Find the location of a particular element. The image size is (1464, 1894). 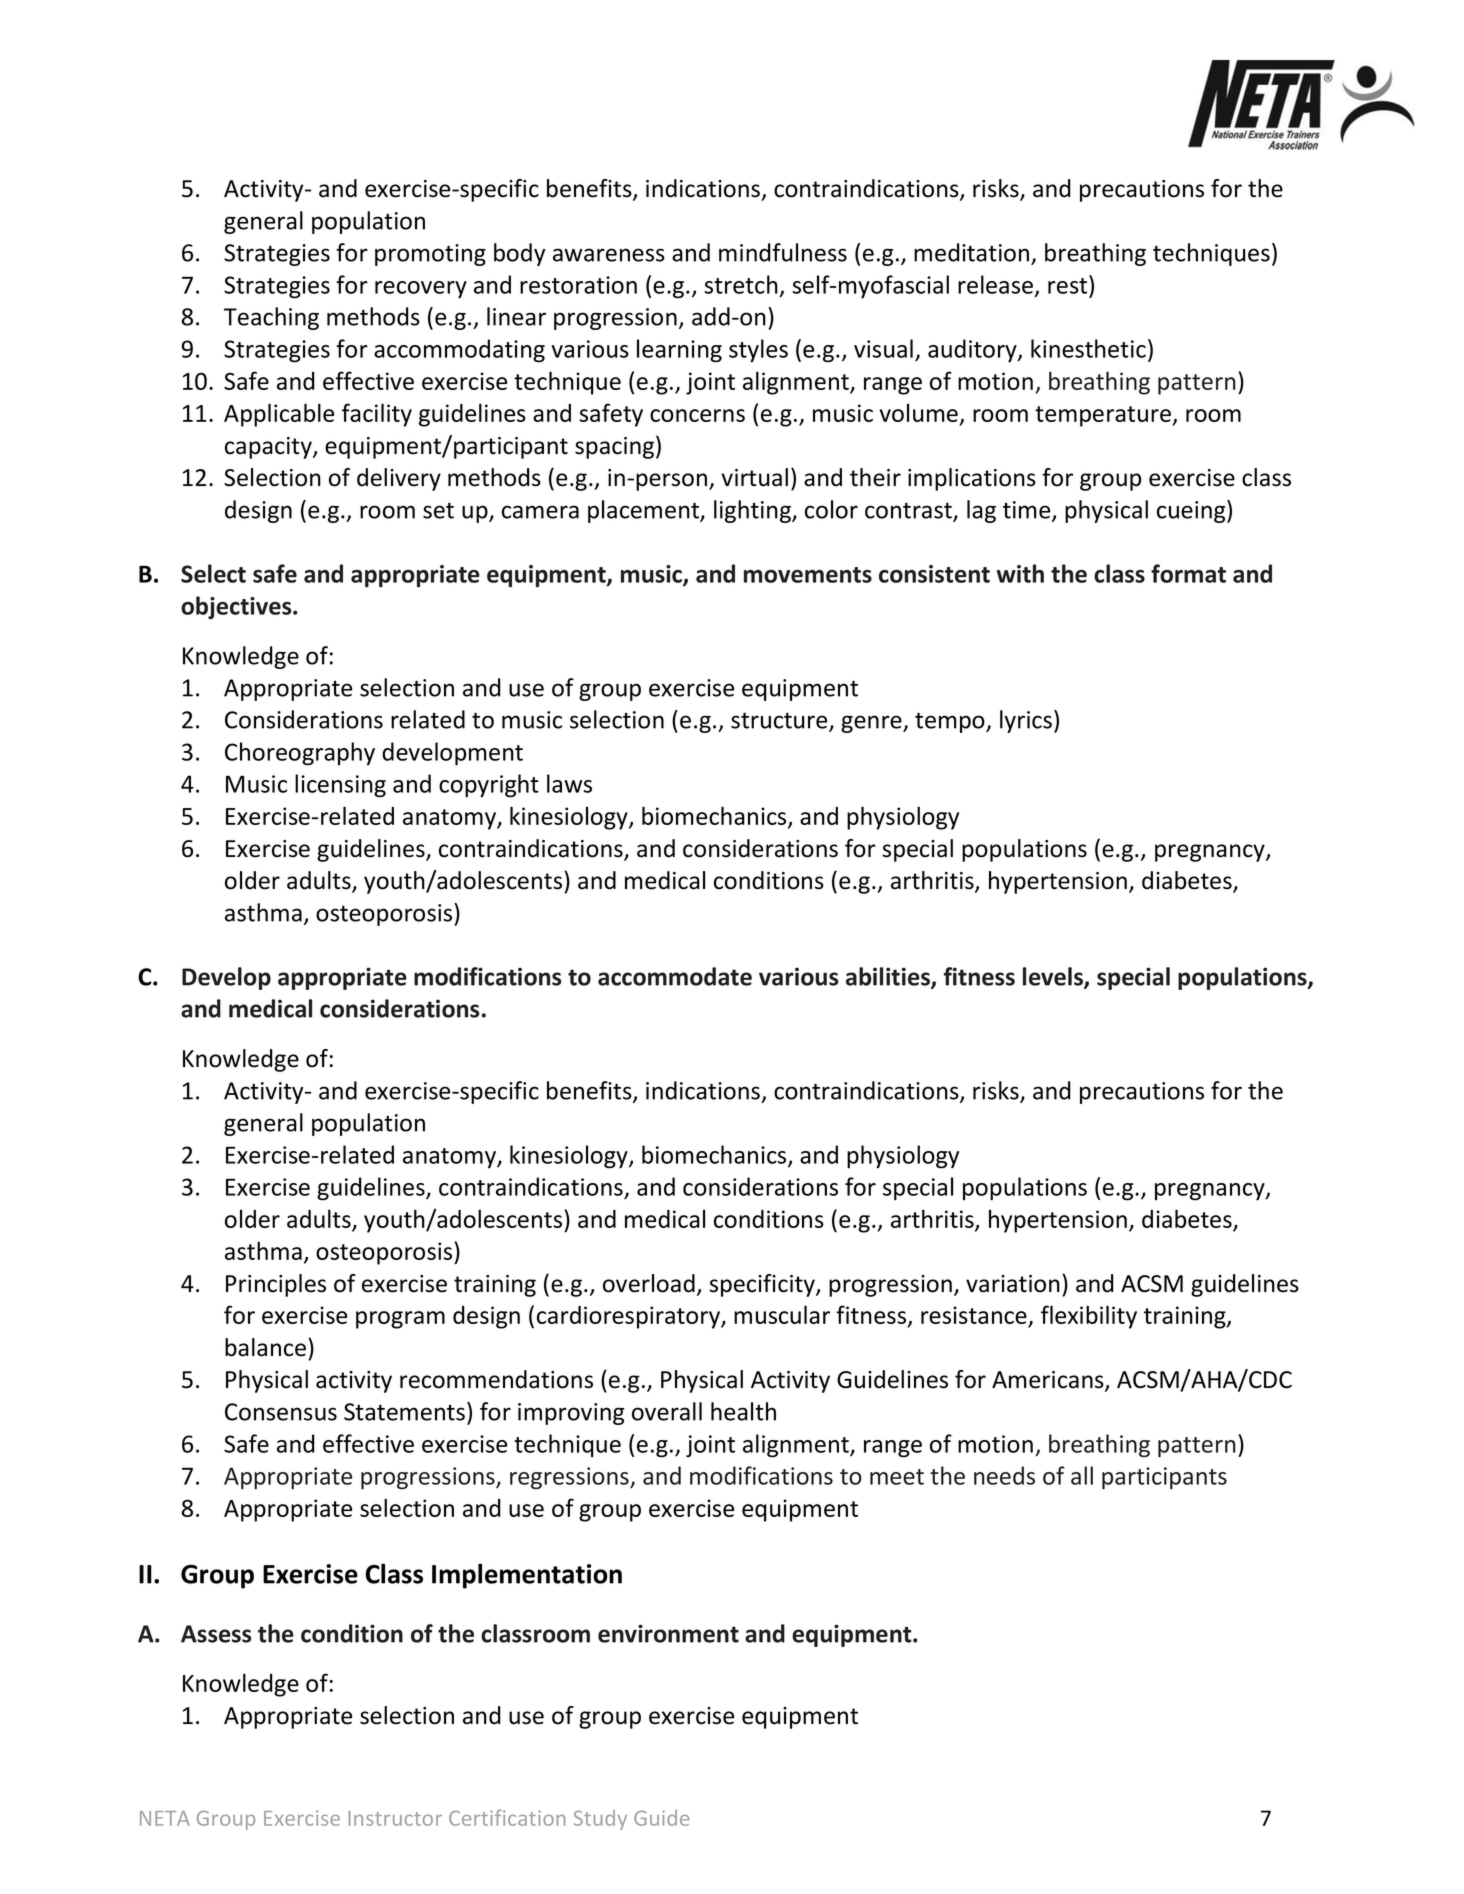

Principles is located at coordinates (276, 1285).
